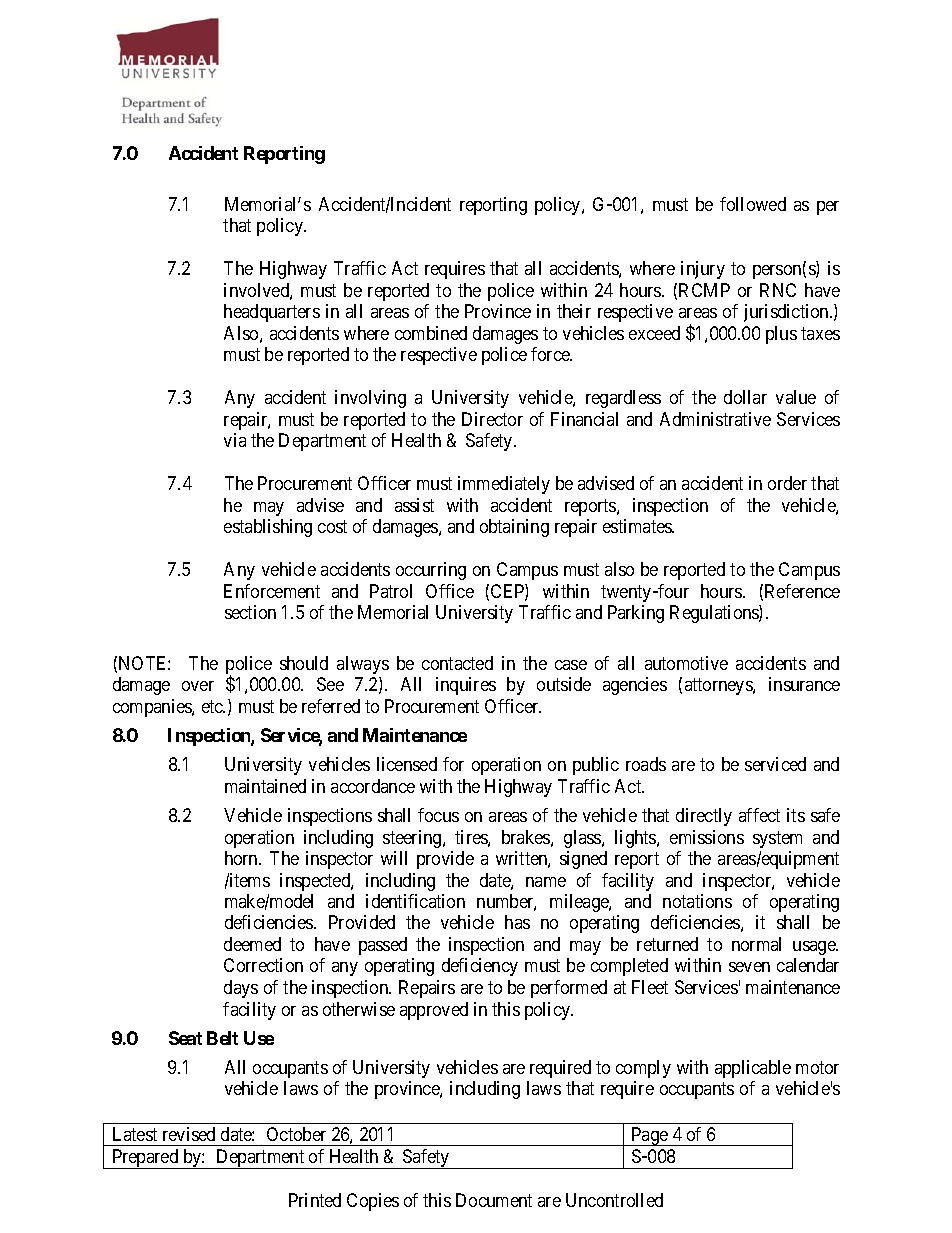  What do you see at coordinates (242, 858) in the screenshot?
I see `horn` at bounding box center [242, 858].
